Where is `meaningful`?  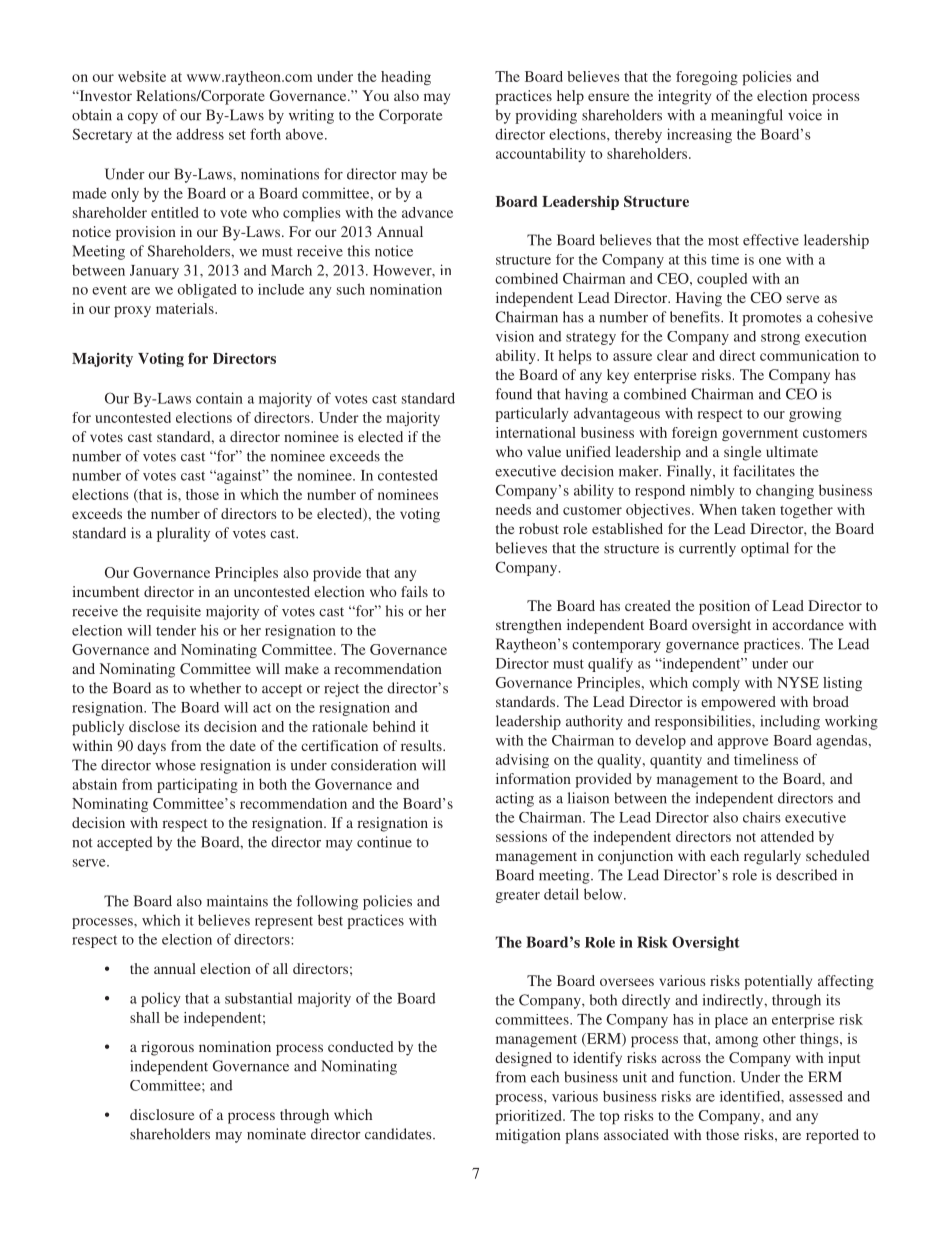
meaningful is located at coordinates (747, 116).
